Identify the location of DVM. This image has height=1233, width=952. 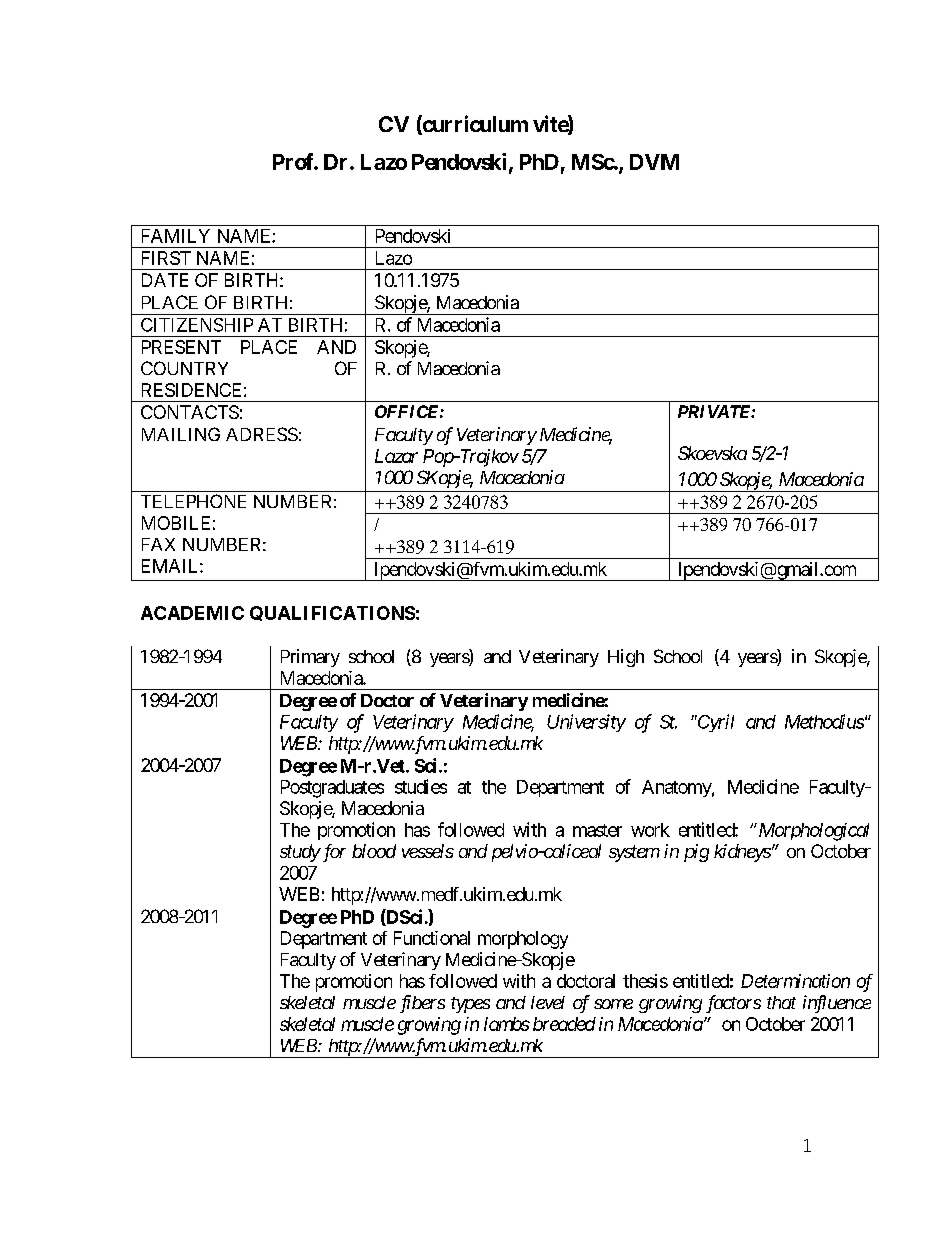
(654, 162).
